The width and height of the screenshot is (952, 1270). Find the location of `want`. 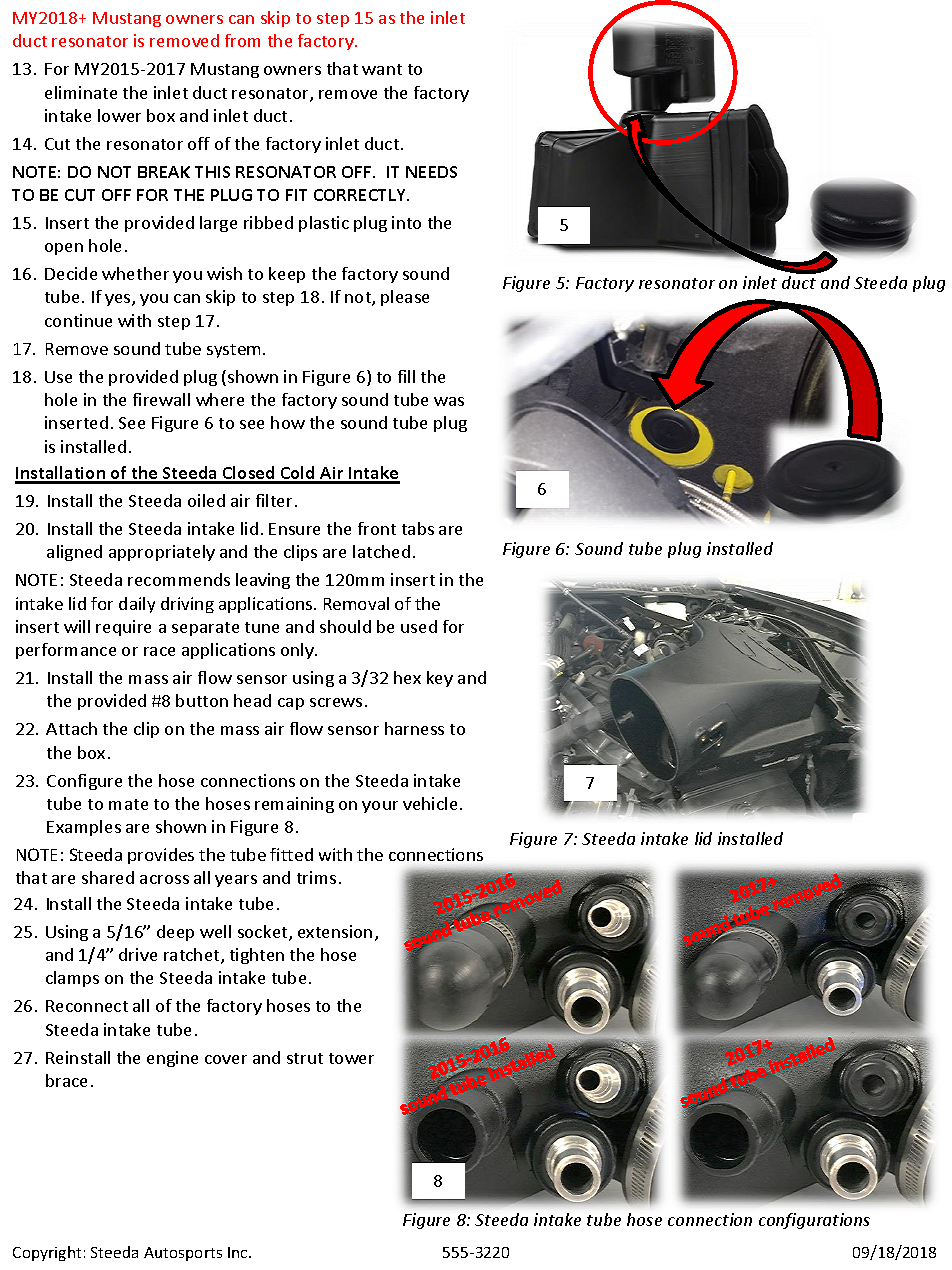

want is located at coordinates (382, 69).
